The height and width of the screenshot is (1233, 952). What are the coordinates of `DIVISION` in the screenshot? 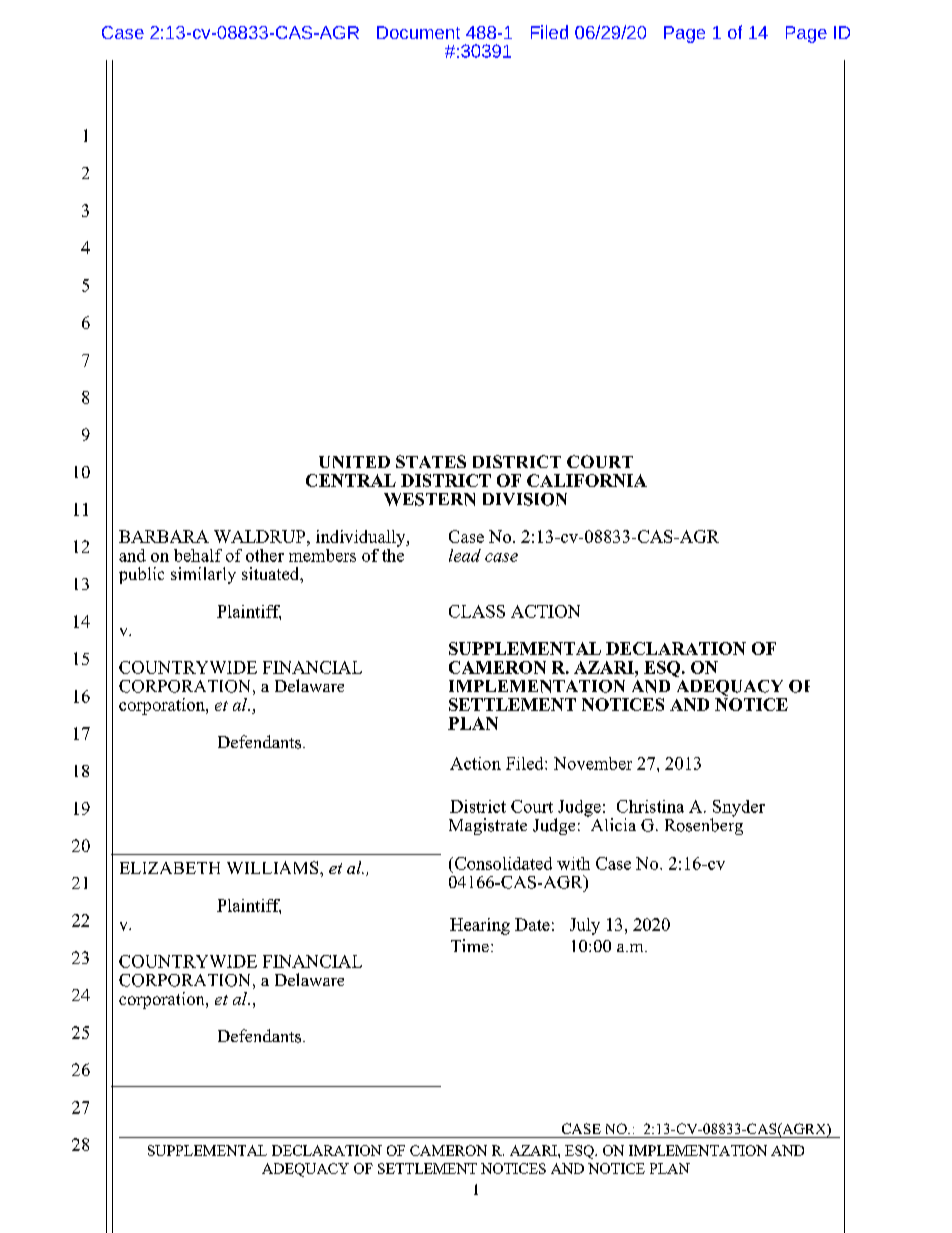 It's located at (525, 499).
